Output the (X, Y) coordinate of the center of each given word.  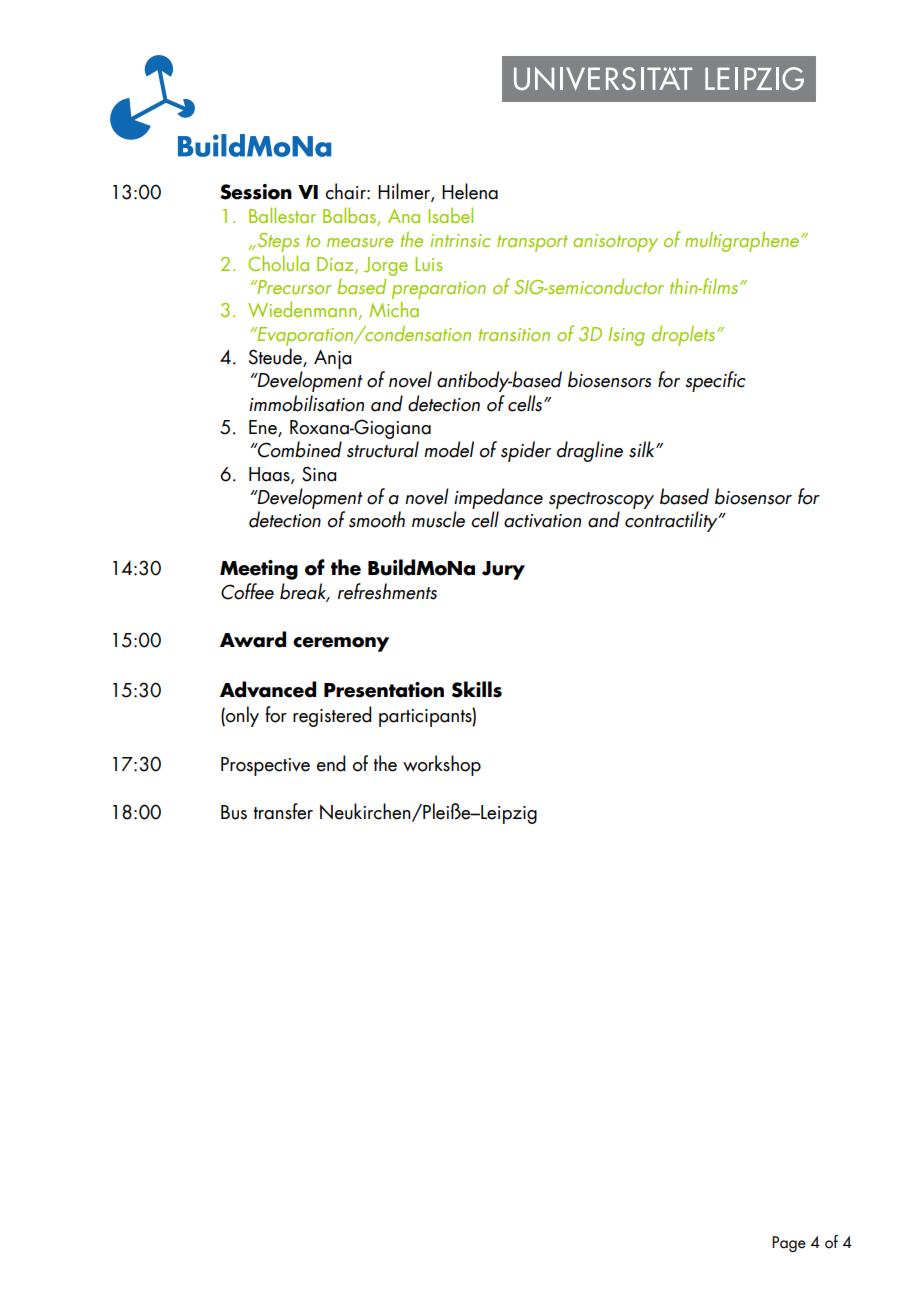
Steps (278, 242)
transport (532, 243)
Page (789, 1244)
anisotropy (615, 243)
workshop (442, 765)
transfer (283, 811)
